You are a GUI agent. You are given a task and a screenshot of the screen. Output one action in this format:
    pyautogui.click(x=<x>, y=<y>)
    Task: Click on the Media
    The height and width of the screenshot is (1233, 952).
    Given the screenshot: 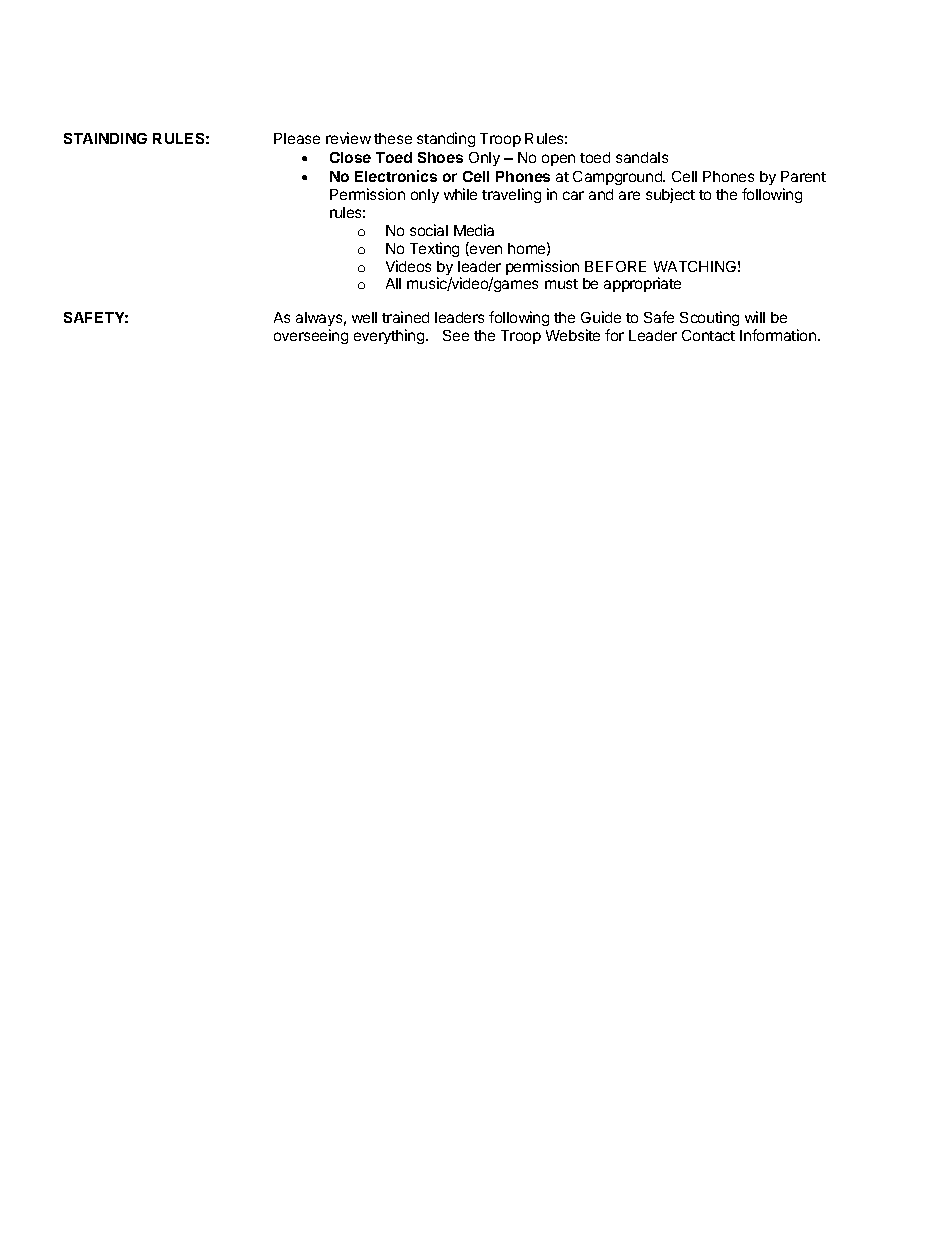 What is the action you would take?
    pyautogui.click(x=474, y=230)
